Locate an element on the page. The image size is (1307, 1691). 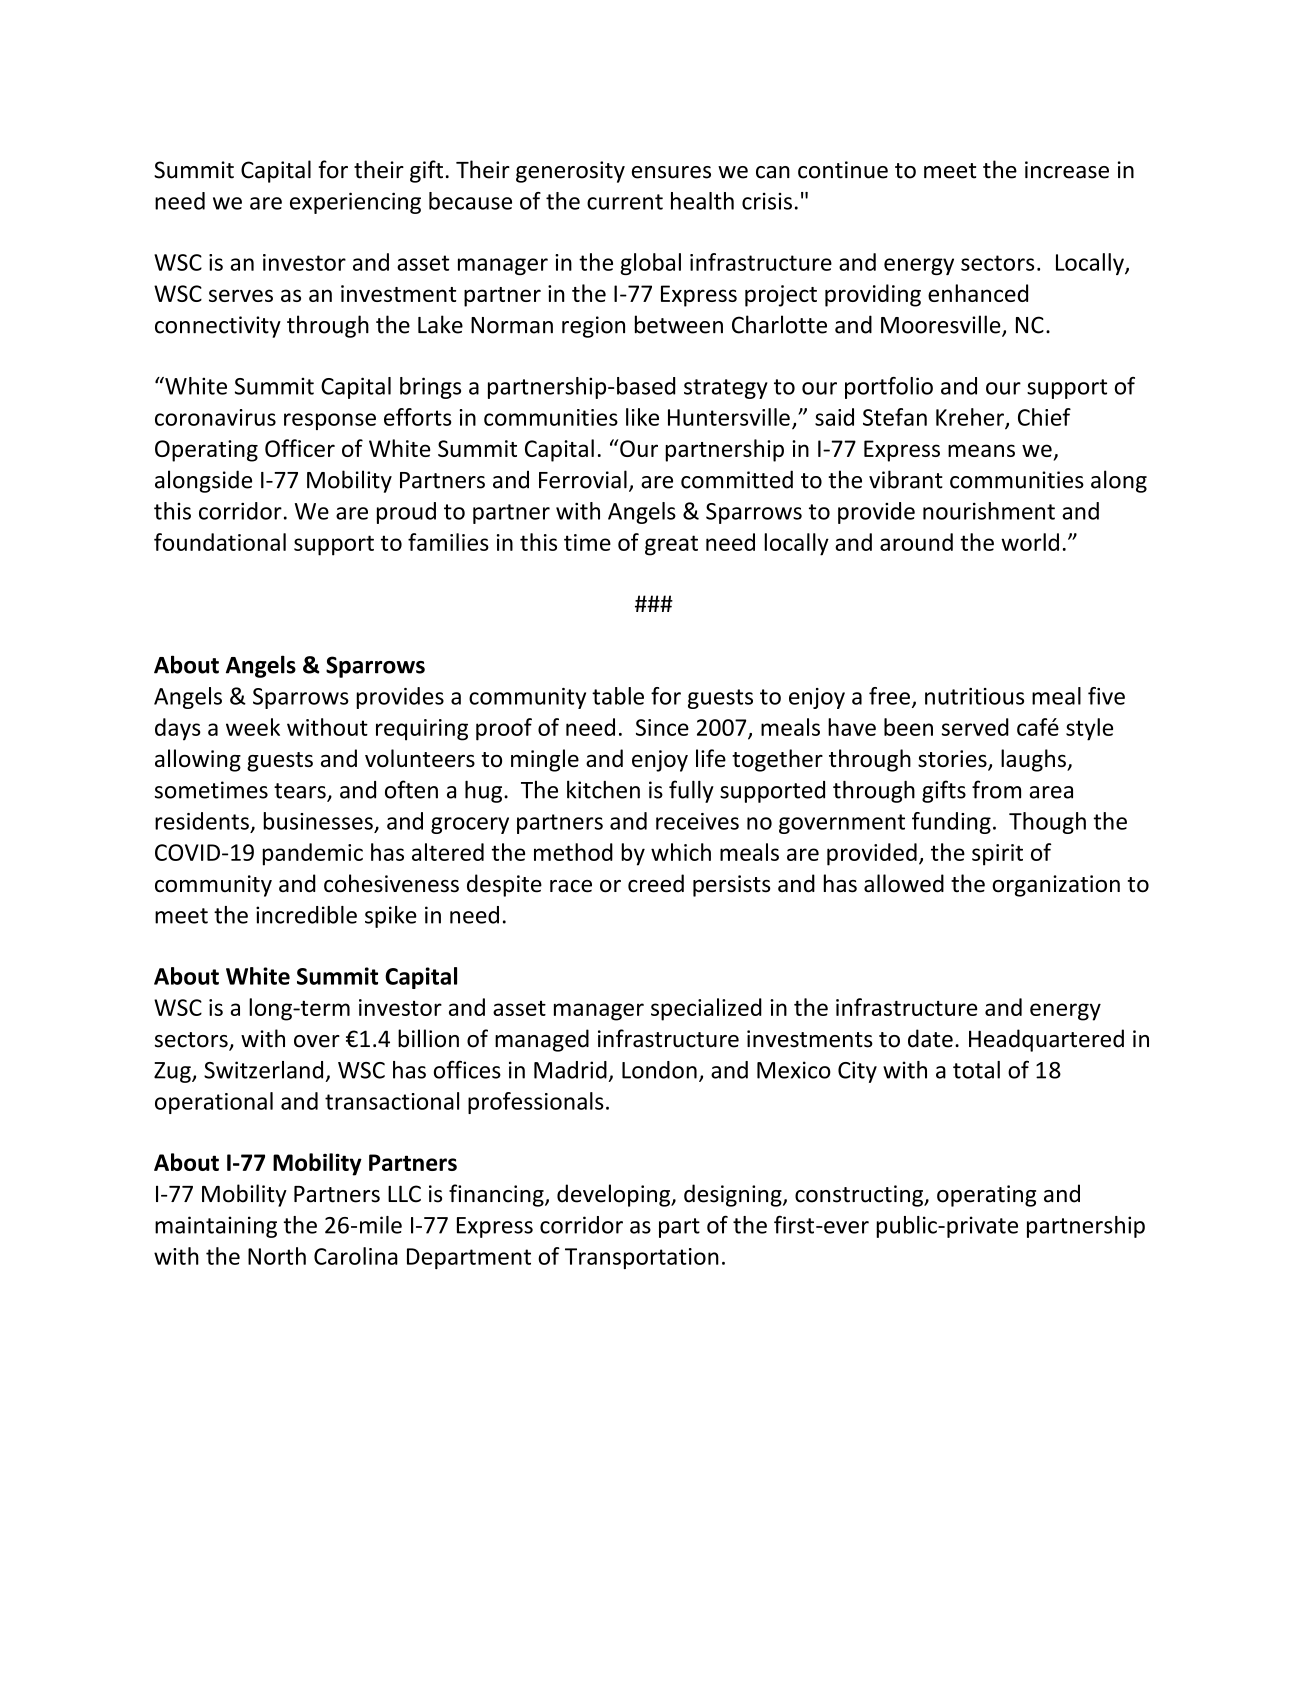
served is located at coordinates (975, 727).
